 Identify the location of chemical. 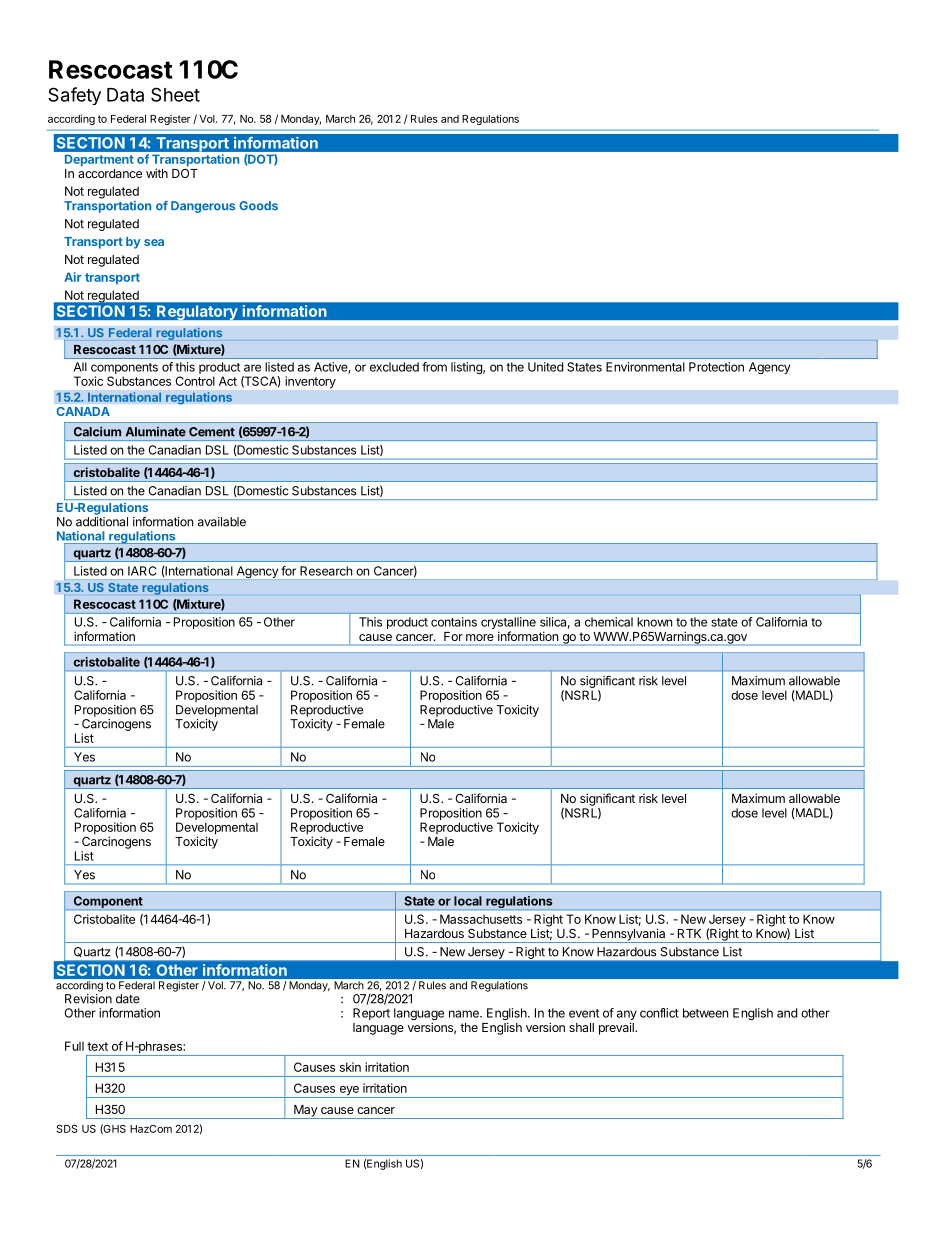
(609, 622).
